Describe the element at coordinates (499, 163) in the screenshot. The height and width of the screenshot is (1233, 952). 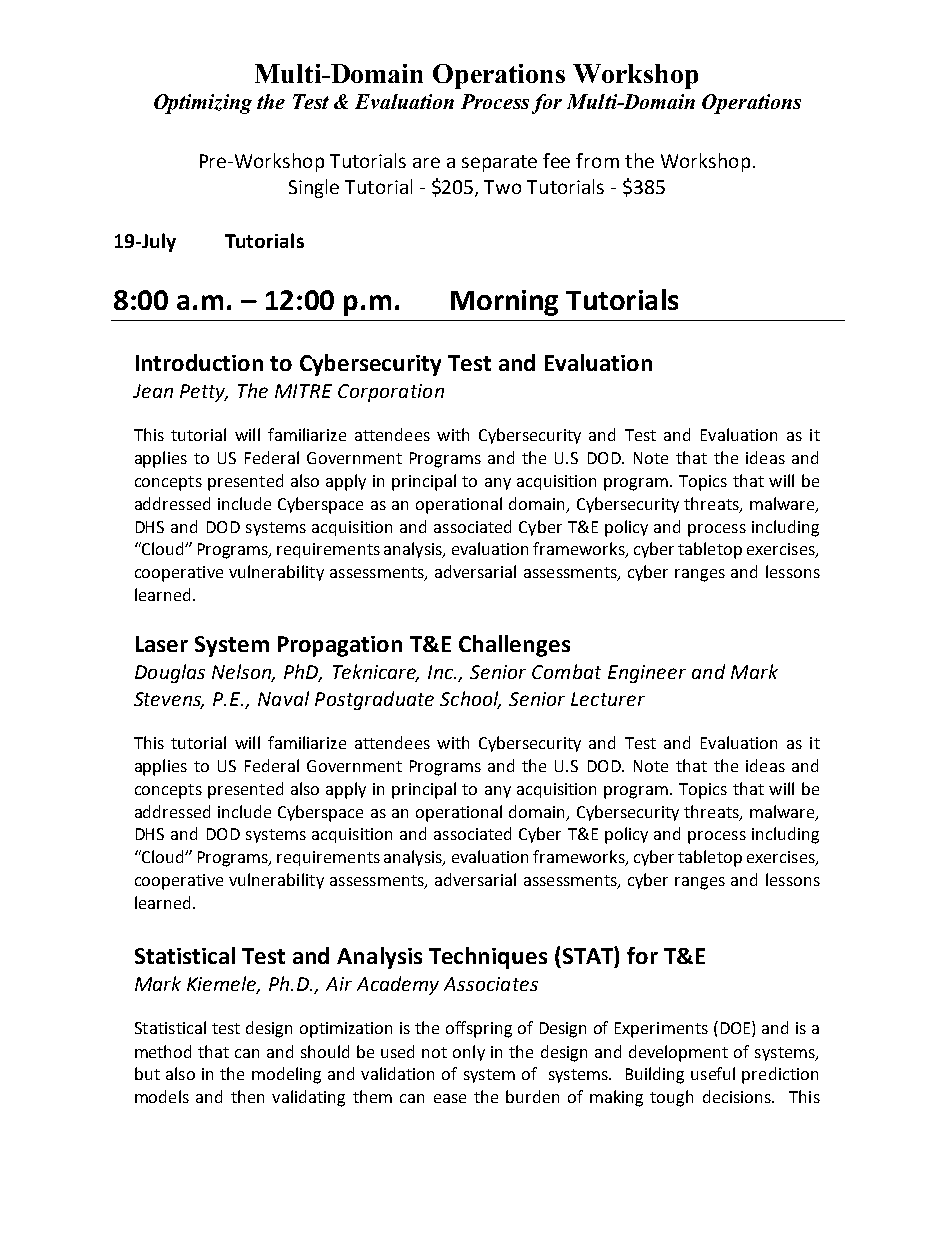
I see `separate` at that location.
